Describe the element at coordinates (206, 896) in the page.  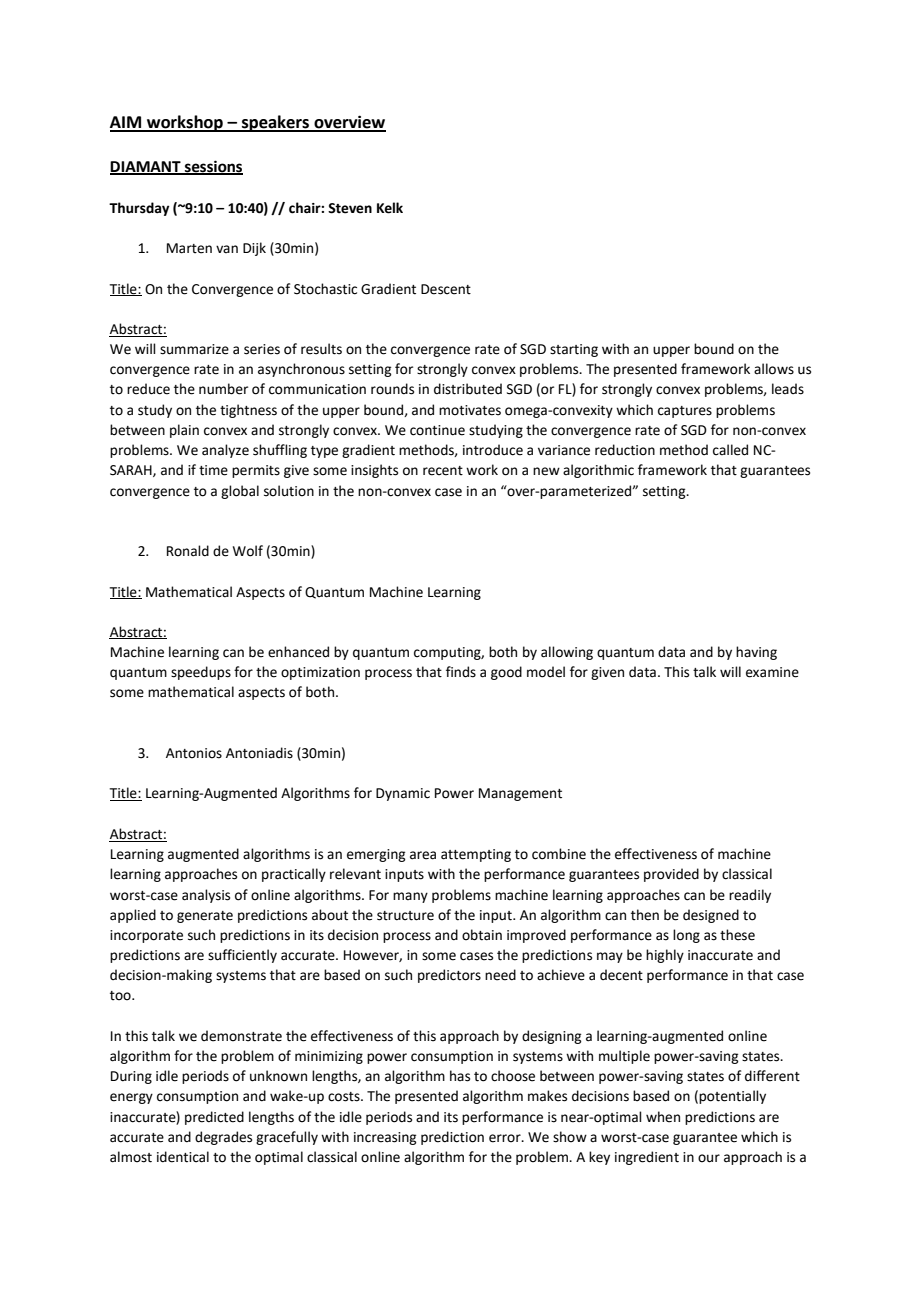
I see `analysis` at that location.
